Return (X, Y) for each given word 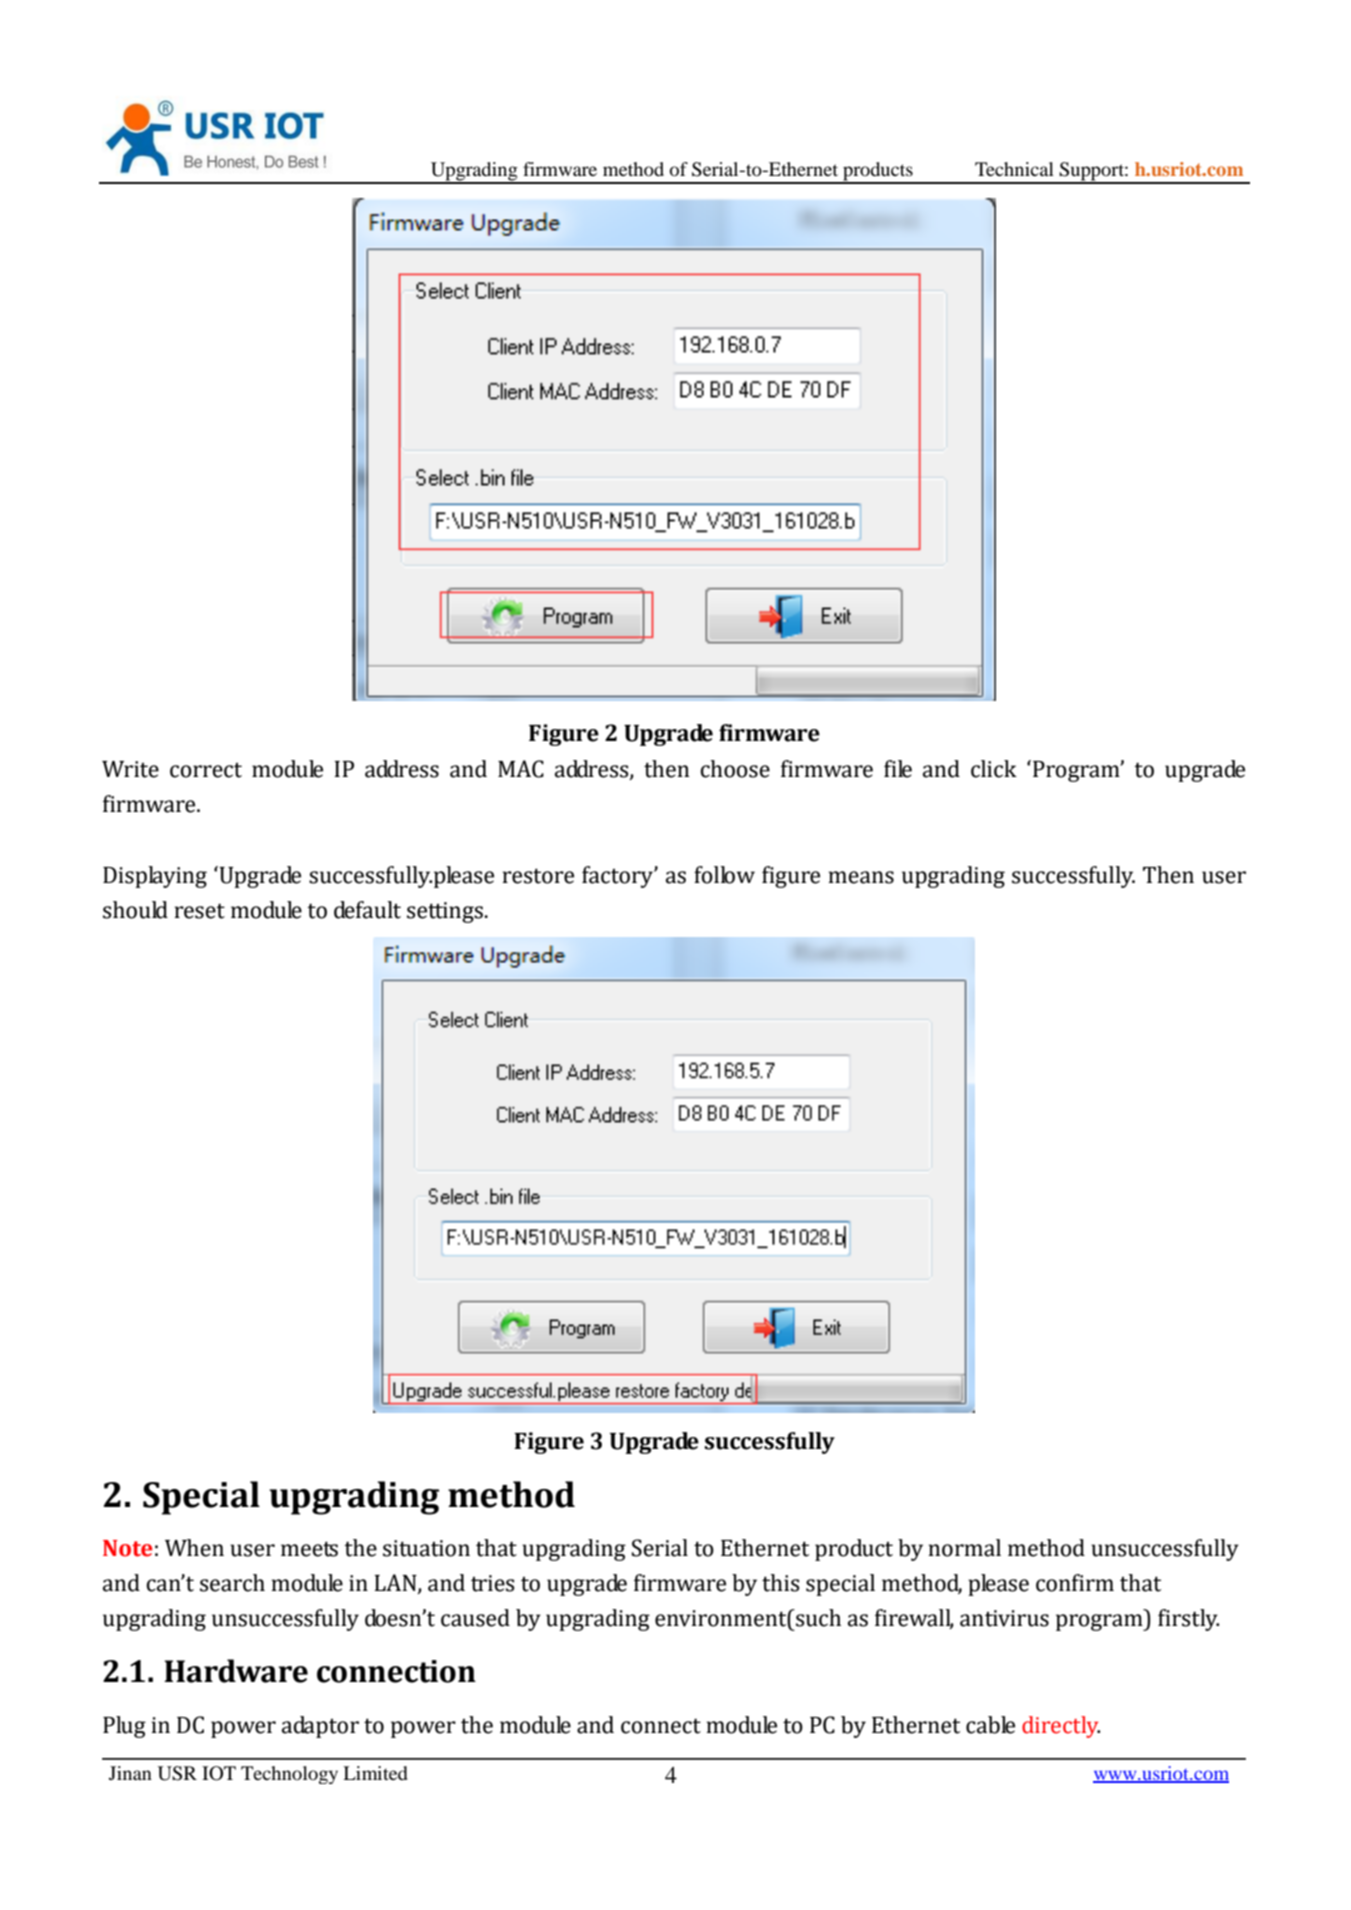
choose (735, 769)
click (994, 769)
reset (199, 911)
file (898, 769)
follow (724, 875)
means (861, 877)
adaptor (320, 1727)
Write (130, 769)
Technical (1014, 169)
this (780, 1583)
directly (1061, 1727)
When (194, 1548)
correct (206, 770)
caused (475, 1618)
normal (964, 1548)
